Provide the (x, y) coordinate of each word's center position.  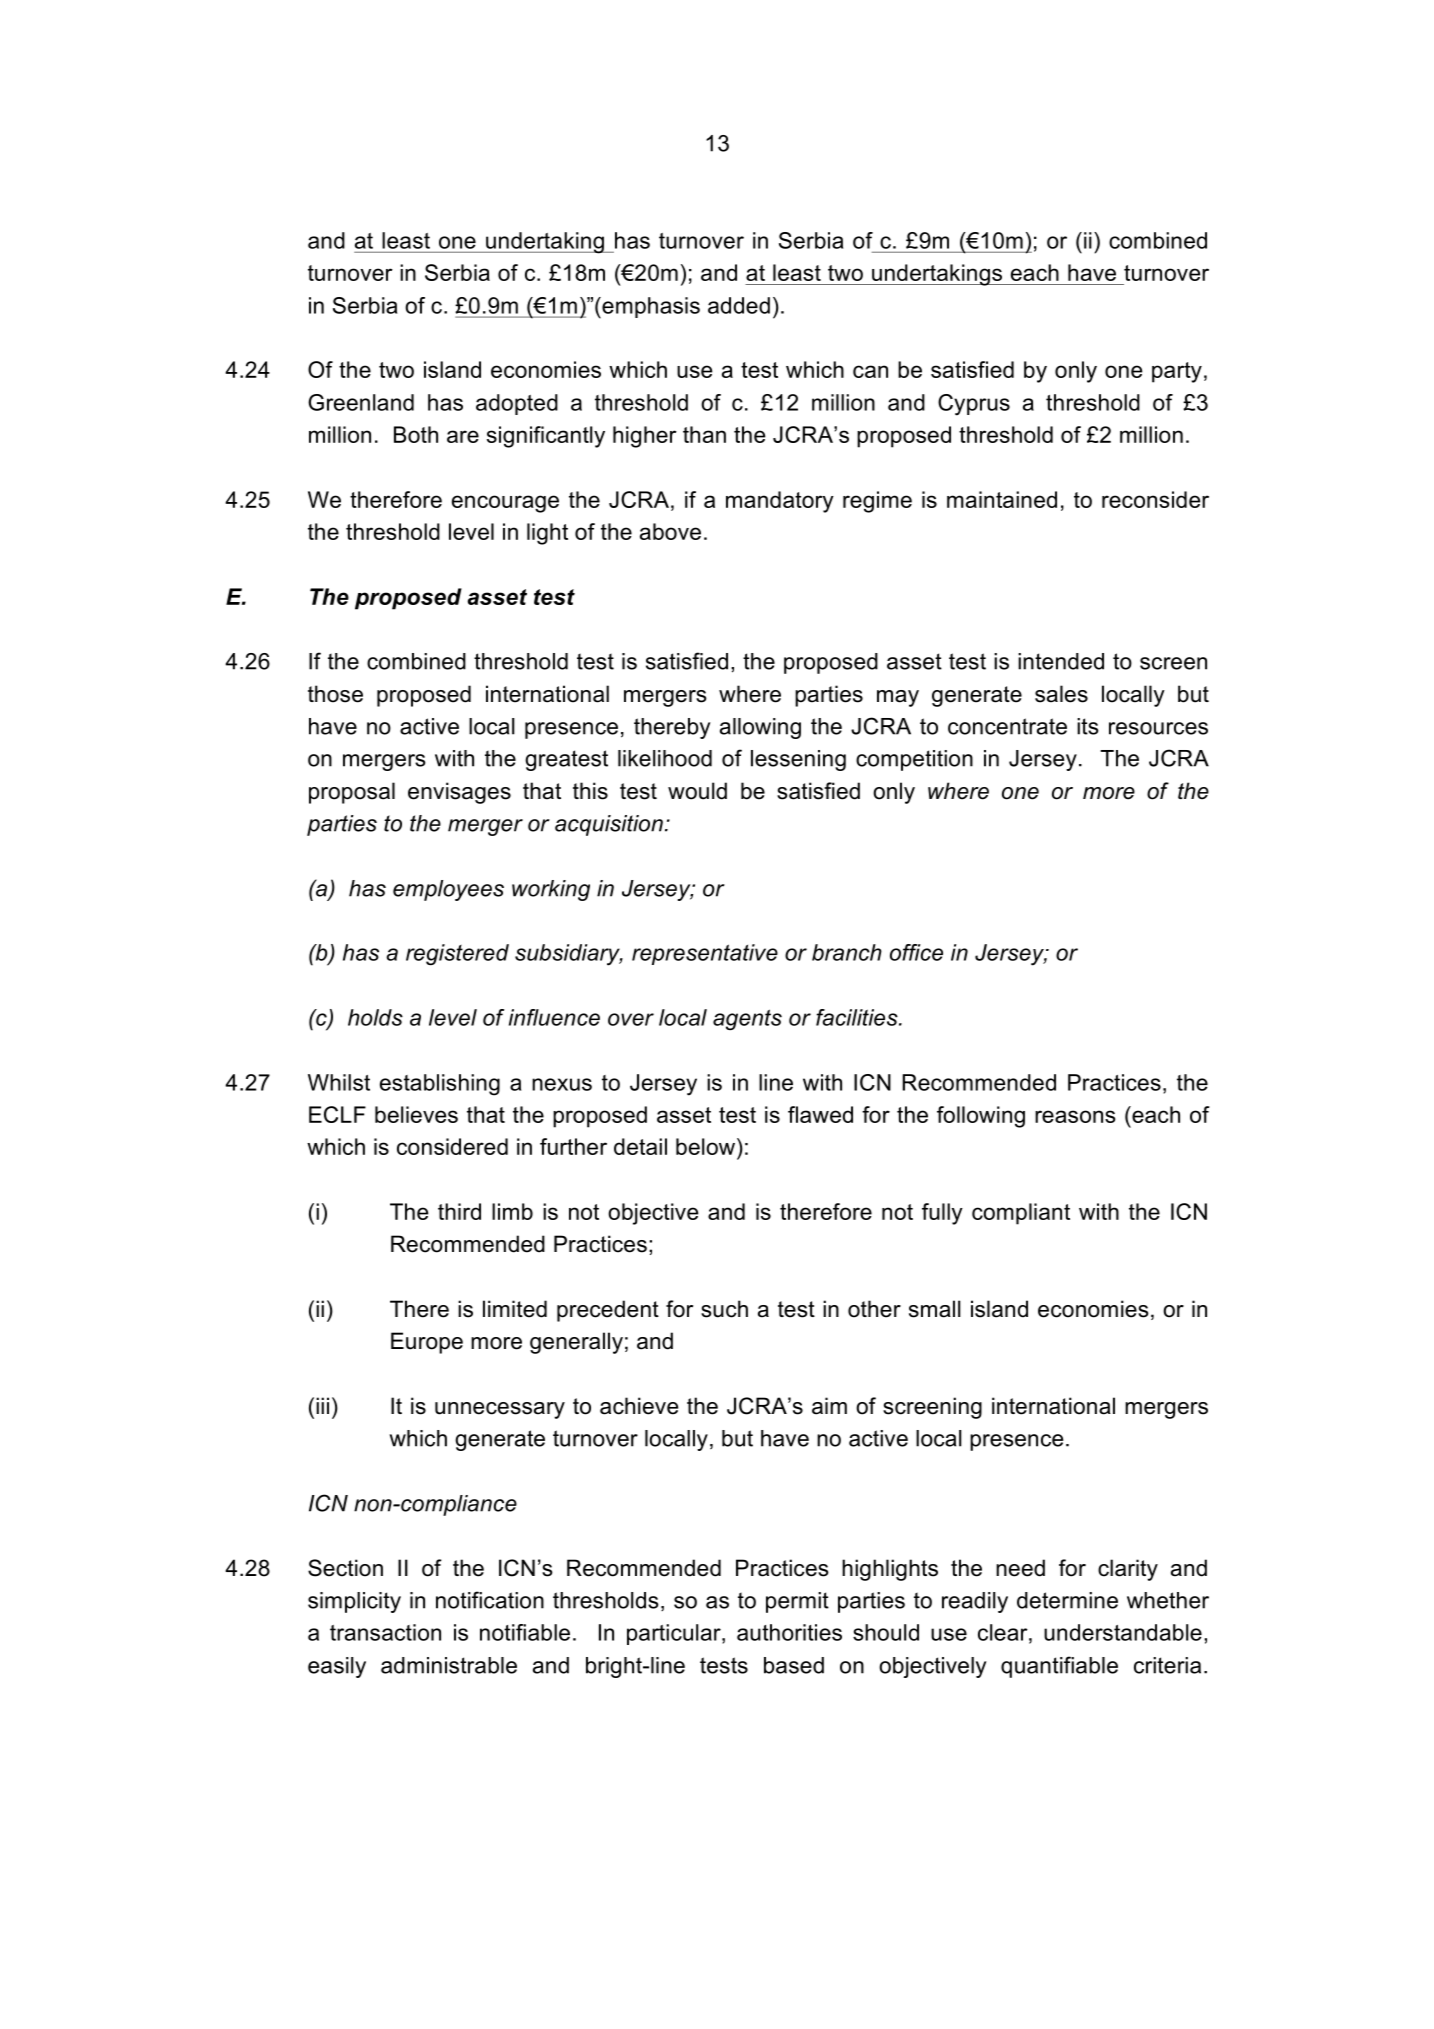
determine (1067, 1600)
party (1177, 372)
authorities (789, 1632)
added (739, 305)
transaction (385, 1632)
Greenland (361, 402)
